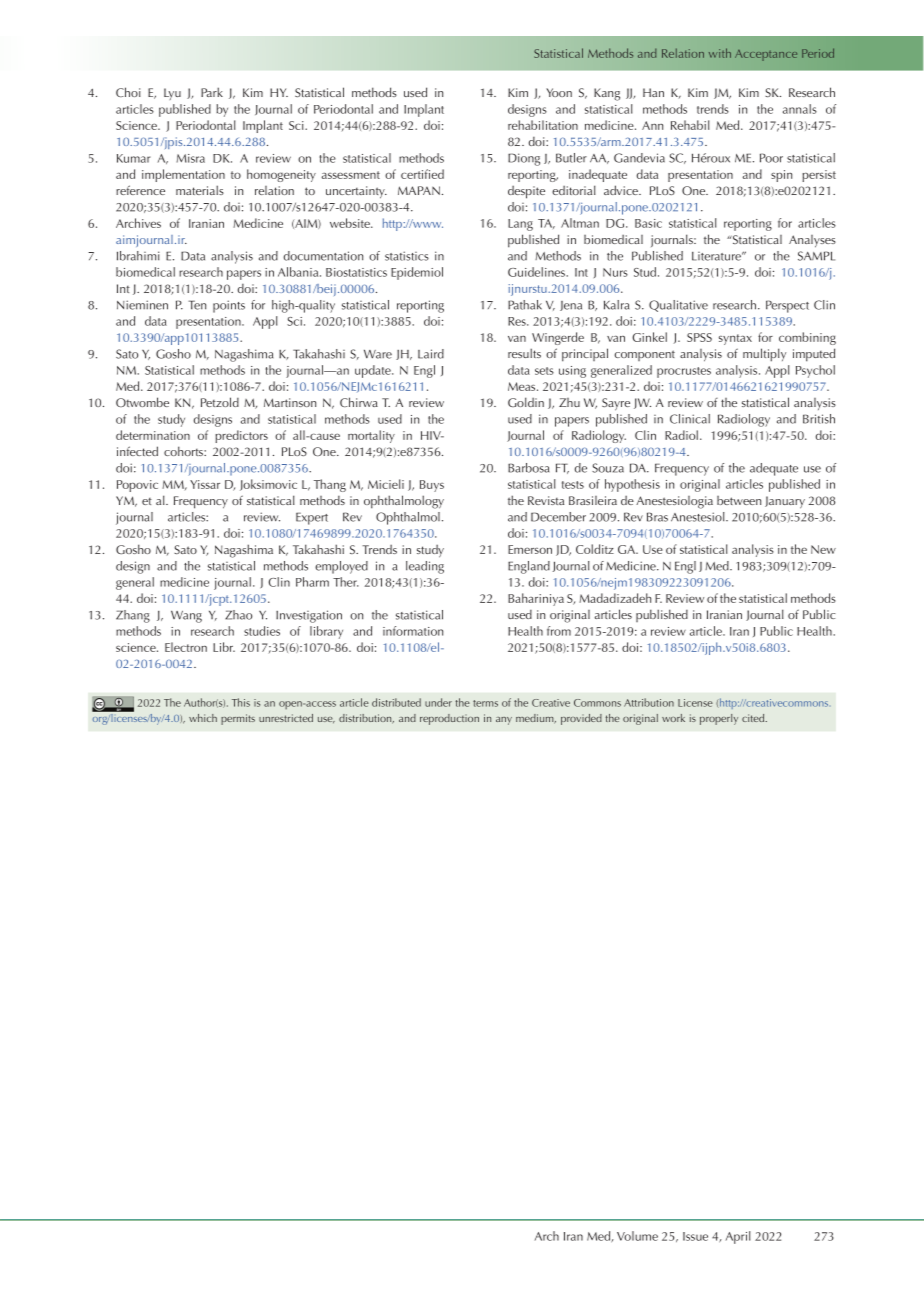 Image resolution: width=924 pixels, height=1308 pixels. I want to click on Park, so click(212, 92).
